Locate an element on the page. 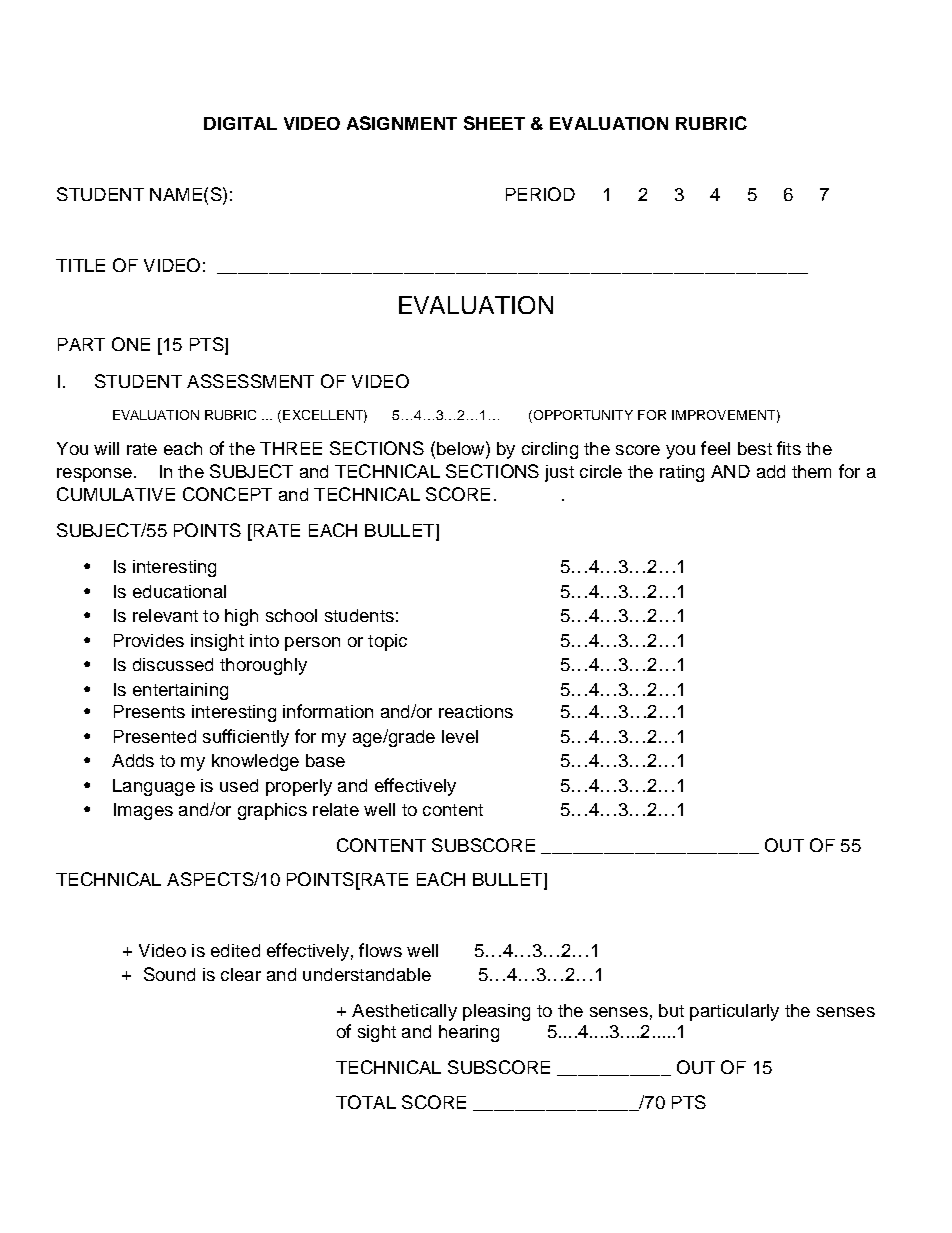 The width and height of the document is (952, 1233). rating is located at coordinates (682, 473).
